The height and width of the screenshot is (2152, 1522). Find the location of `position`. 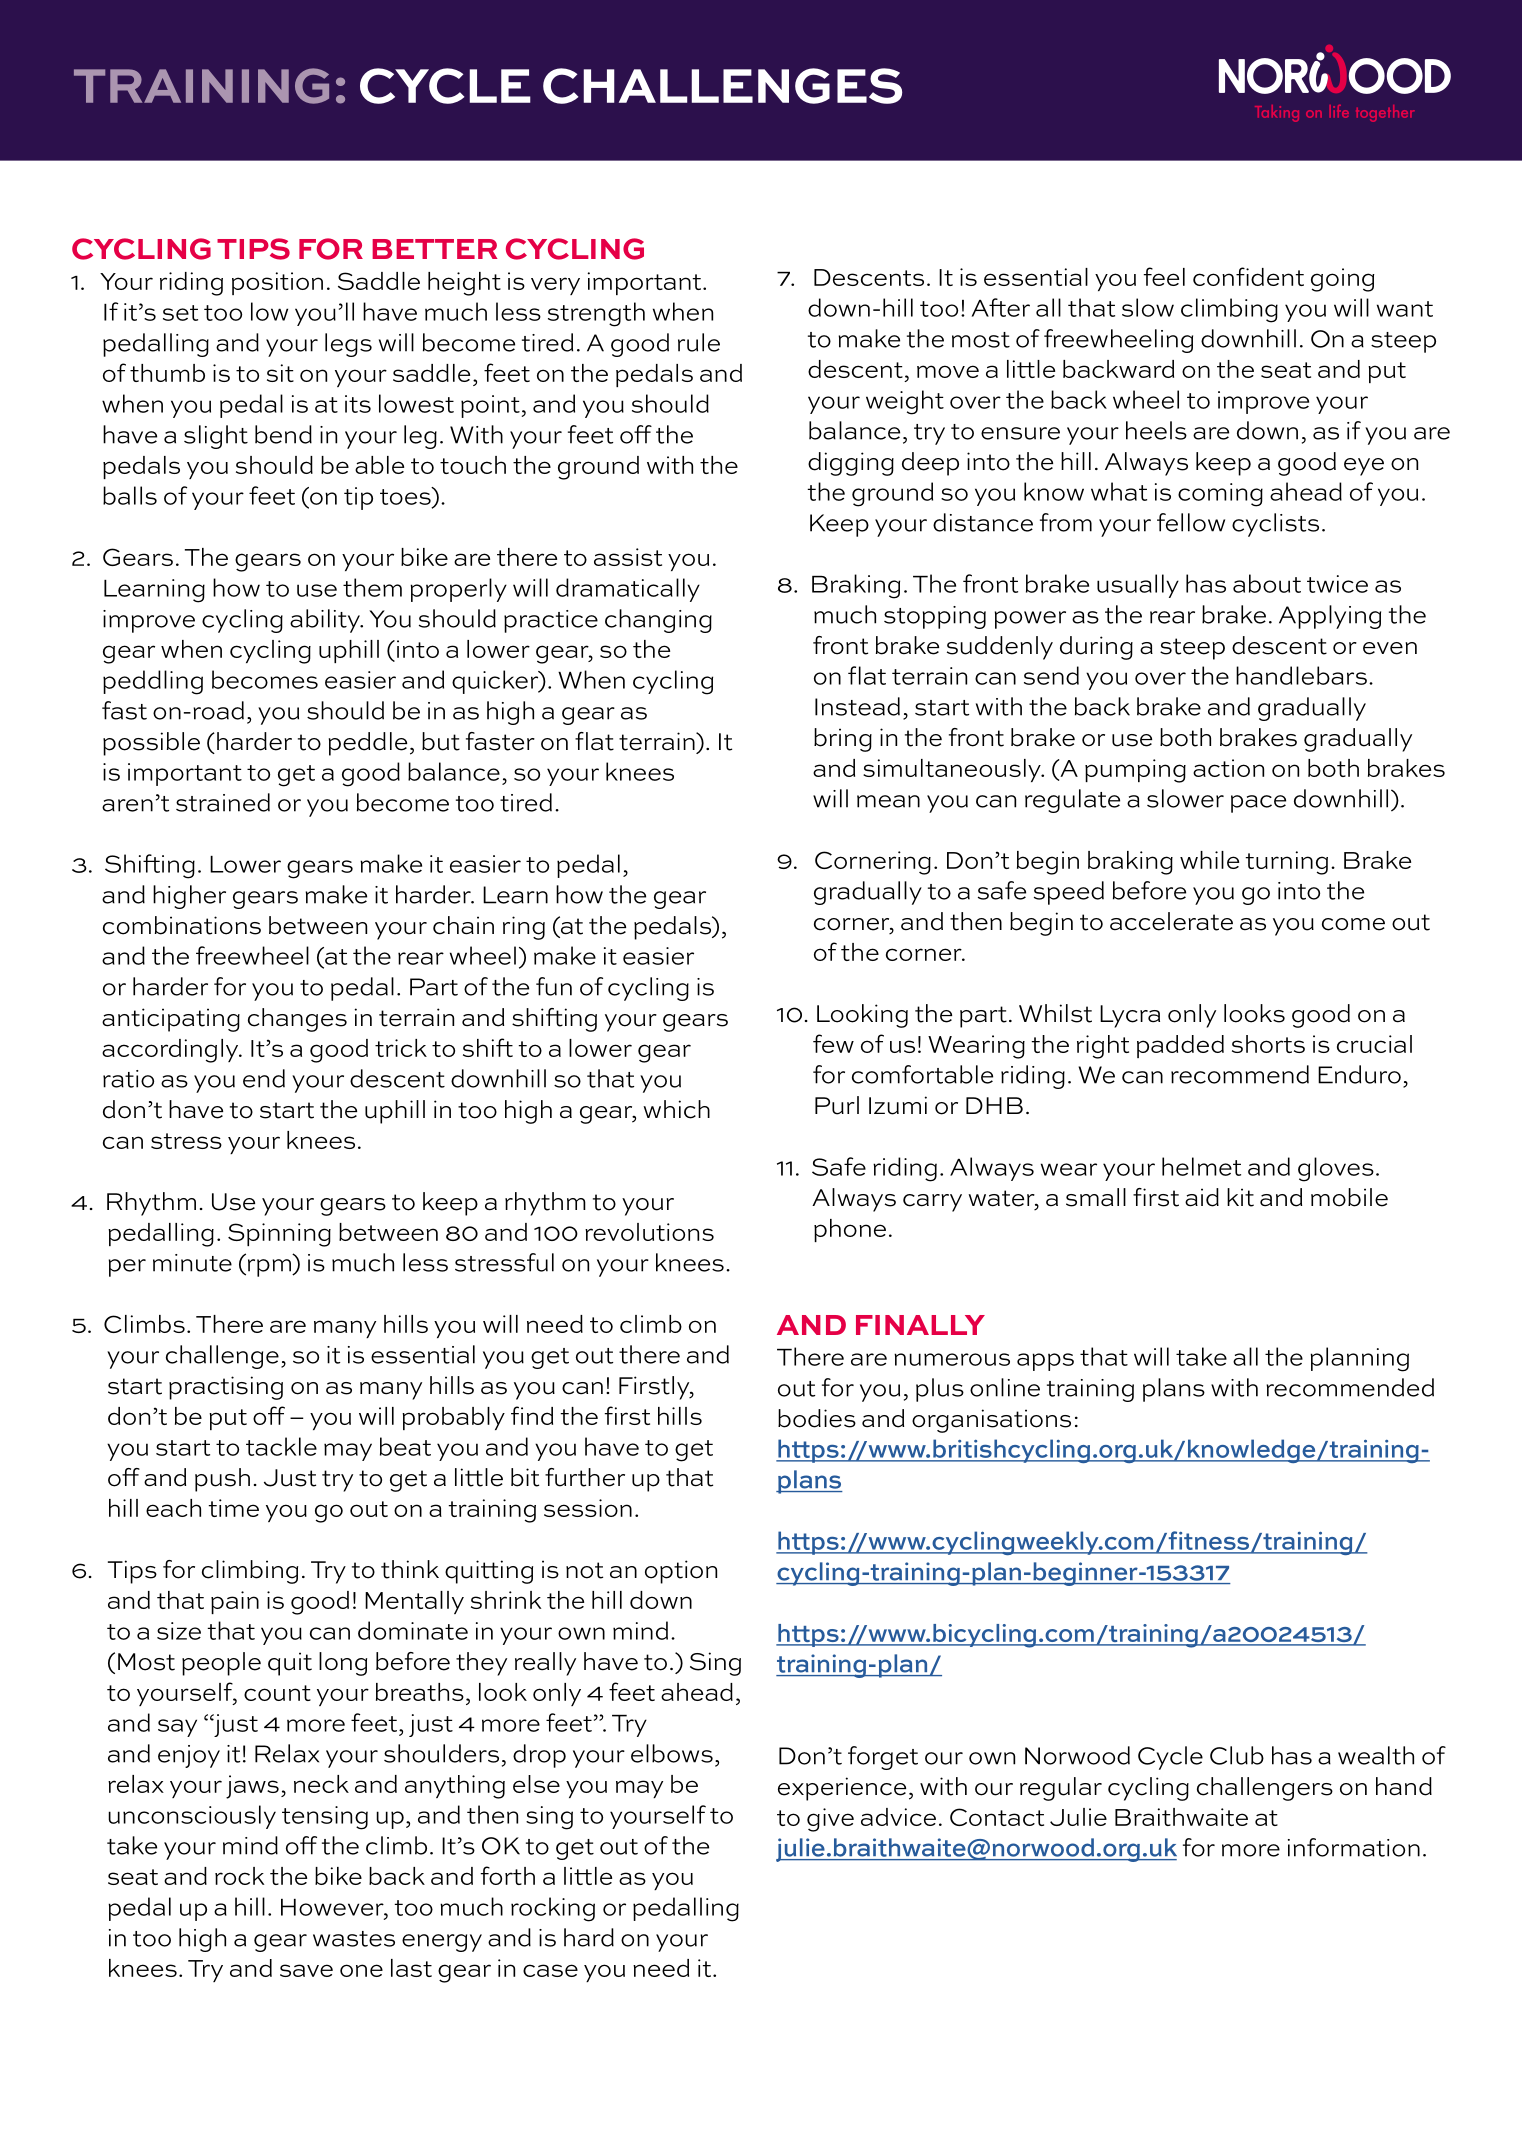

position is located at coordinates (277, 283).
